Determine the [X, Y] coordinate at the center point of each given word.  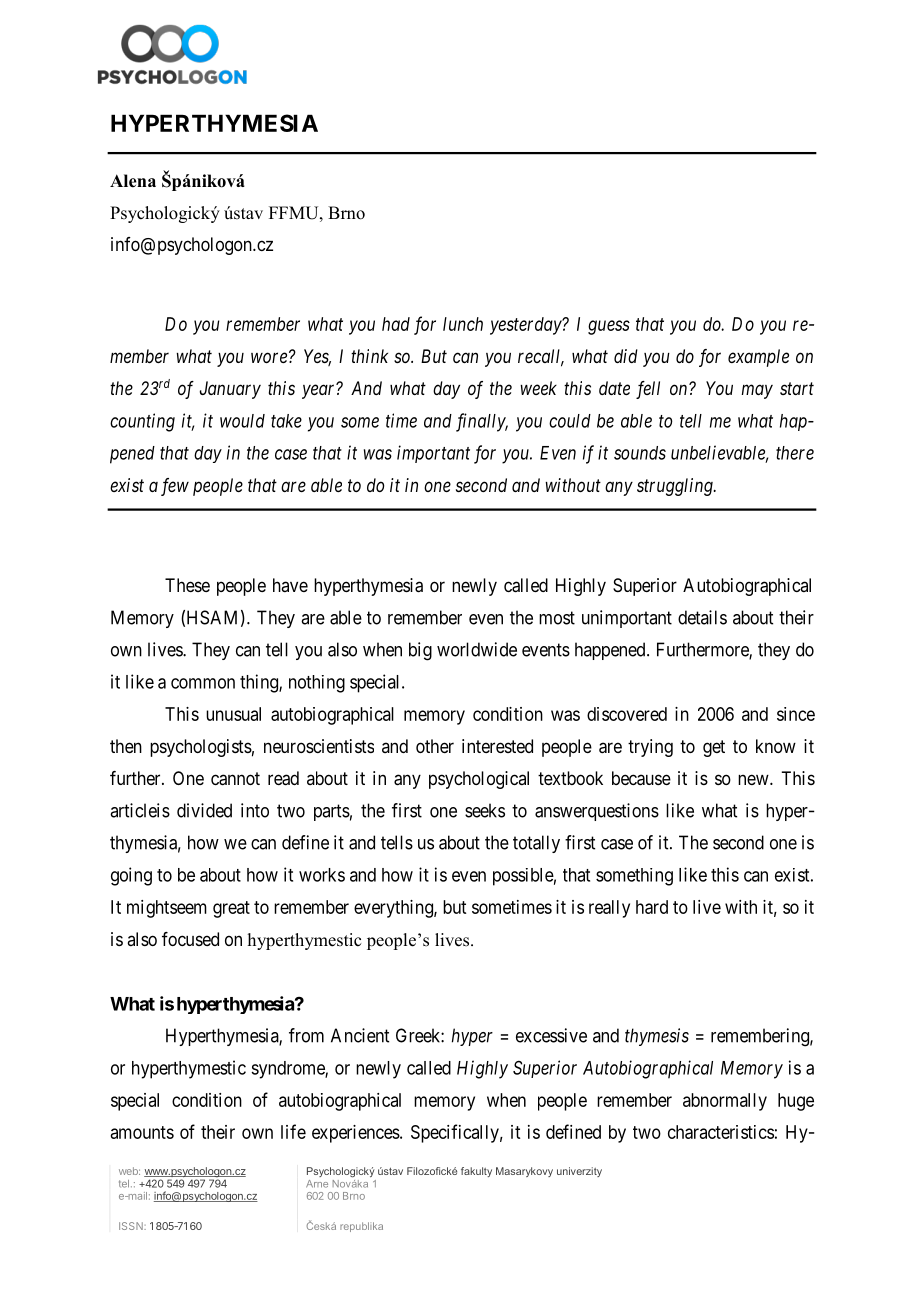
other [435, 746]
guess [609, 327]
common [203, 683]
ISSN [132, 1226]
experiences [356, 1134]
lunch [463, 324]
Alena [133, 181]
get [714, 748]
